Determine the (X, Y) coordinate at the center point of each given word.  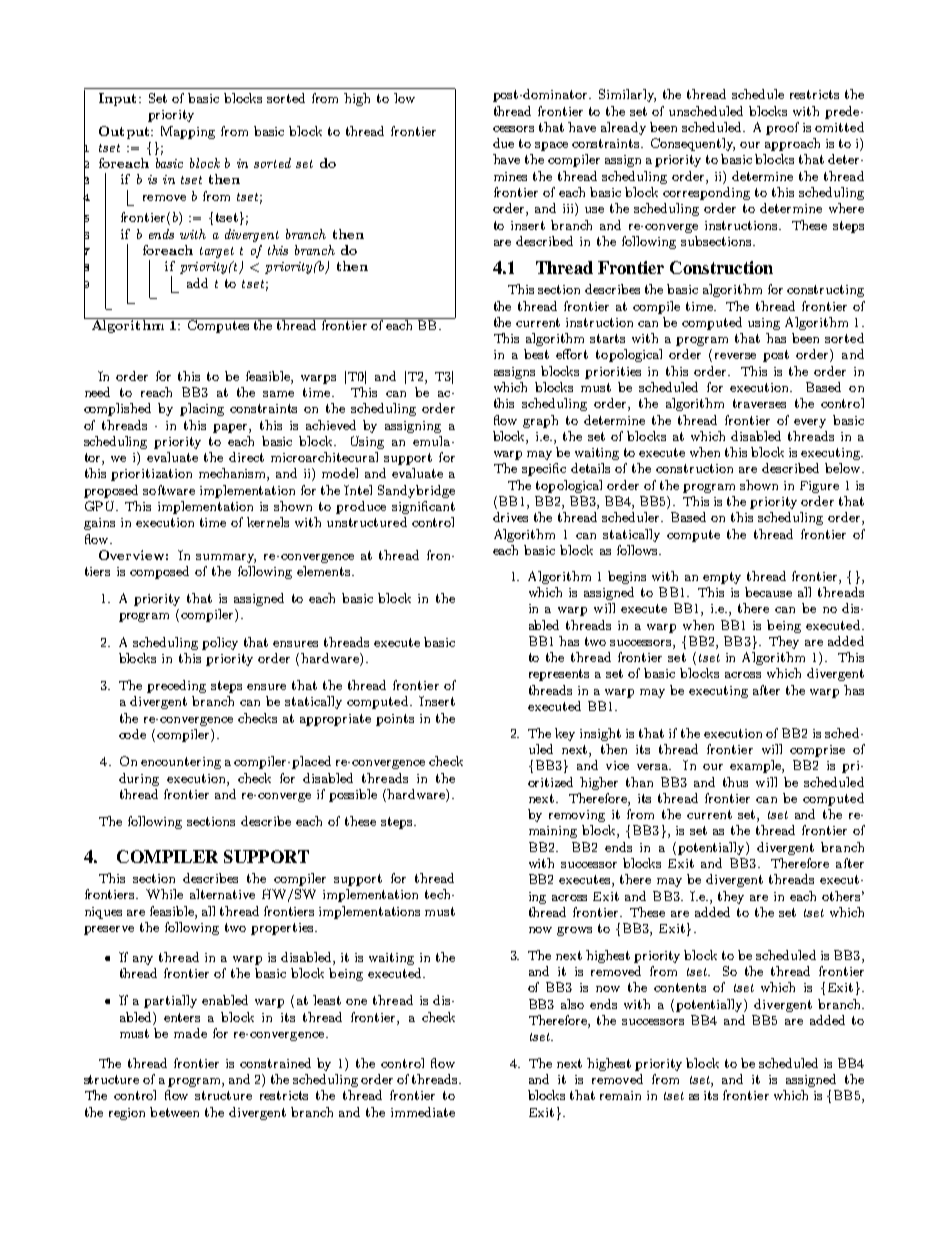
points (395, 720)
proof (782, 128)
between (174, 1112)
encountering (181, 763)
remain (620, 1095)
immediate (423, 1112)
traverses (759, 403)
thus (735, 782)
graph (540, 421)
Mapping (188, 132)
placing (202, 409)
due (503, 143)
